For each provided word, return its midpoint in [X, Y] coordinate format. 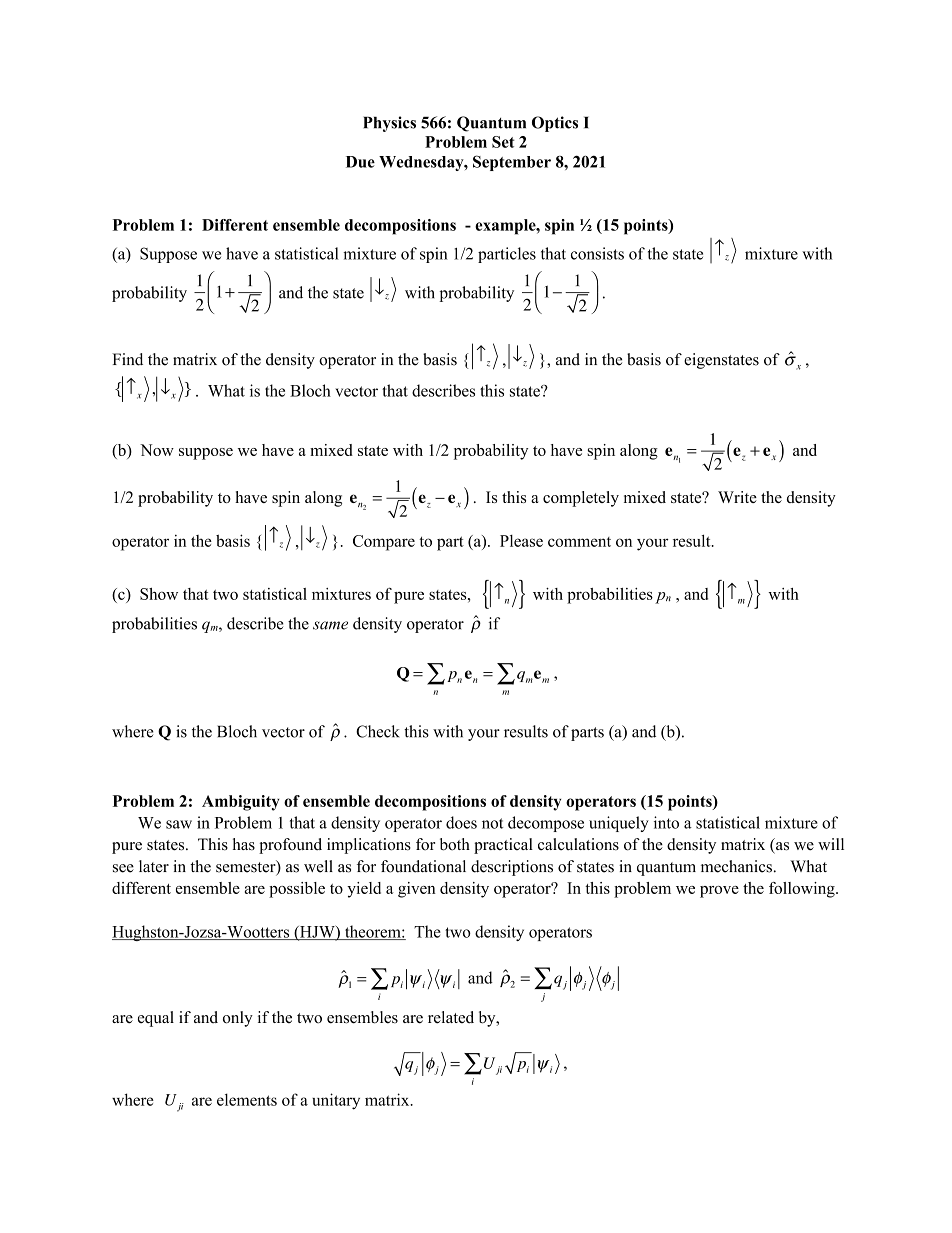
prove [719, 892]
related [451, 1017]
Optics [555, 124]
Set [503, 142]
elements [247, 1099]
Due [360, 162]
